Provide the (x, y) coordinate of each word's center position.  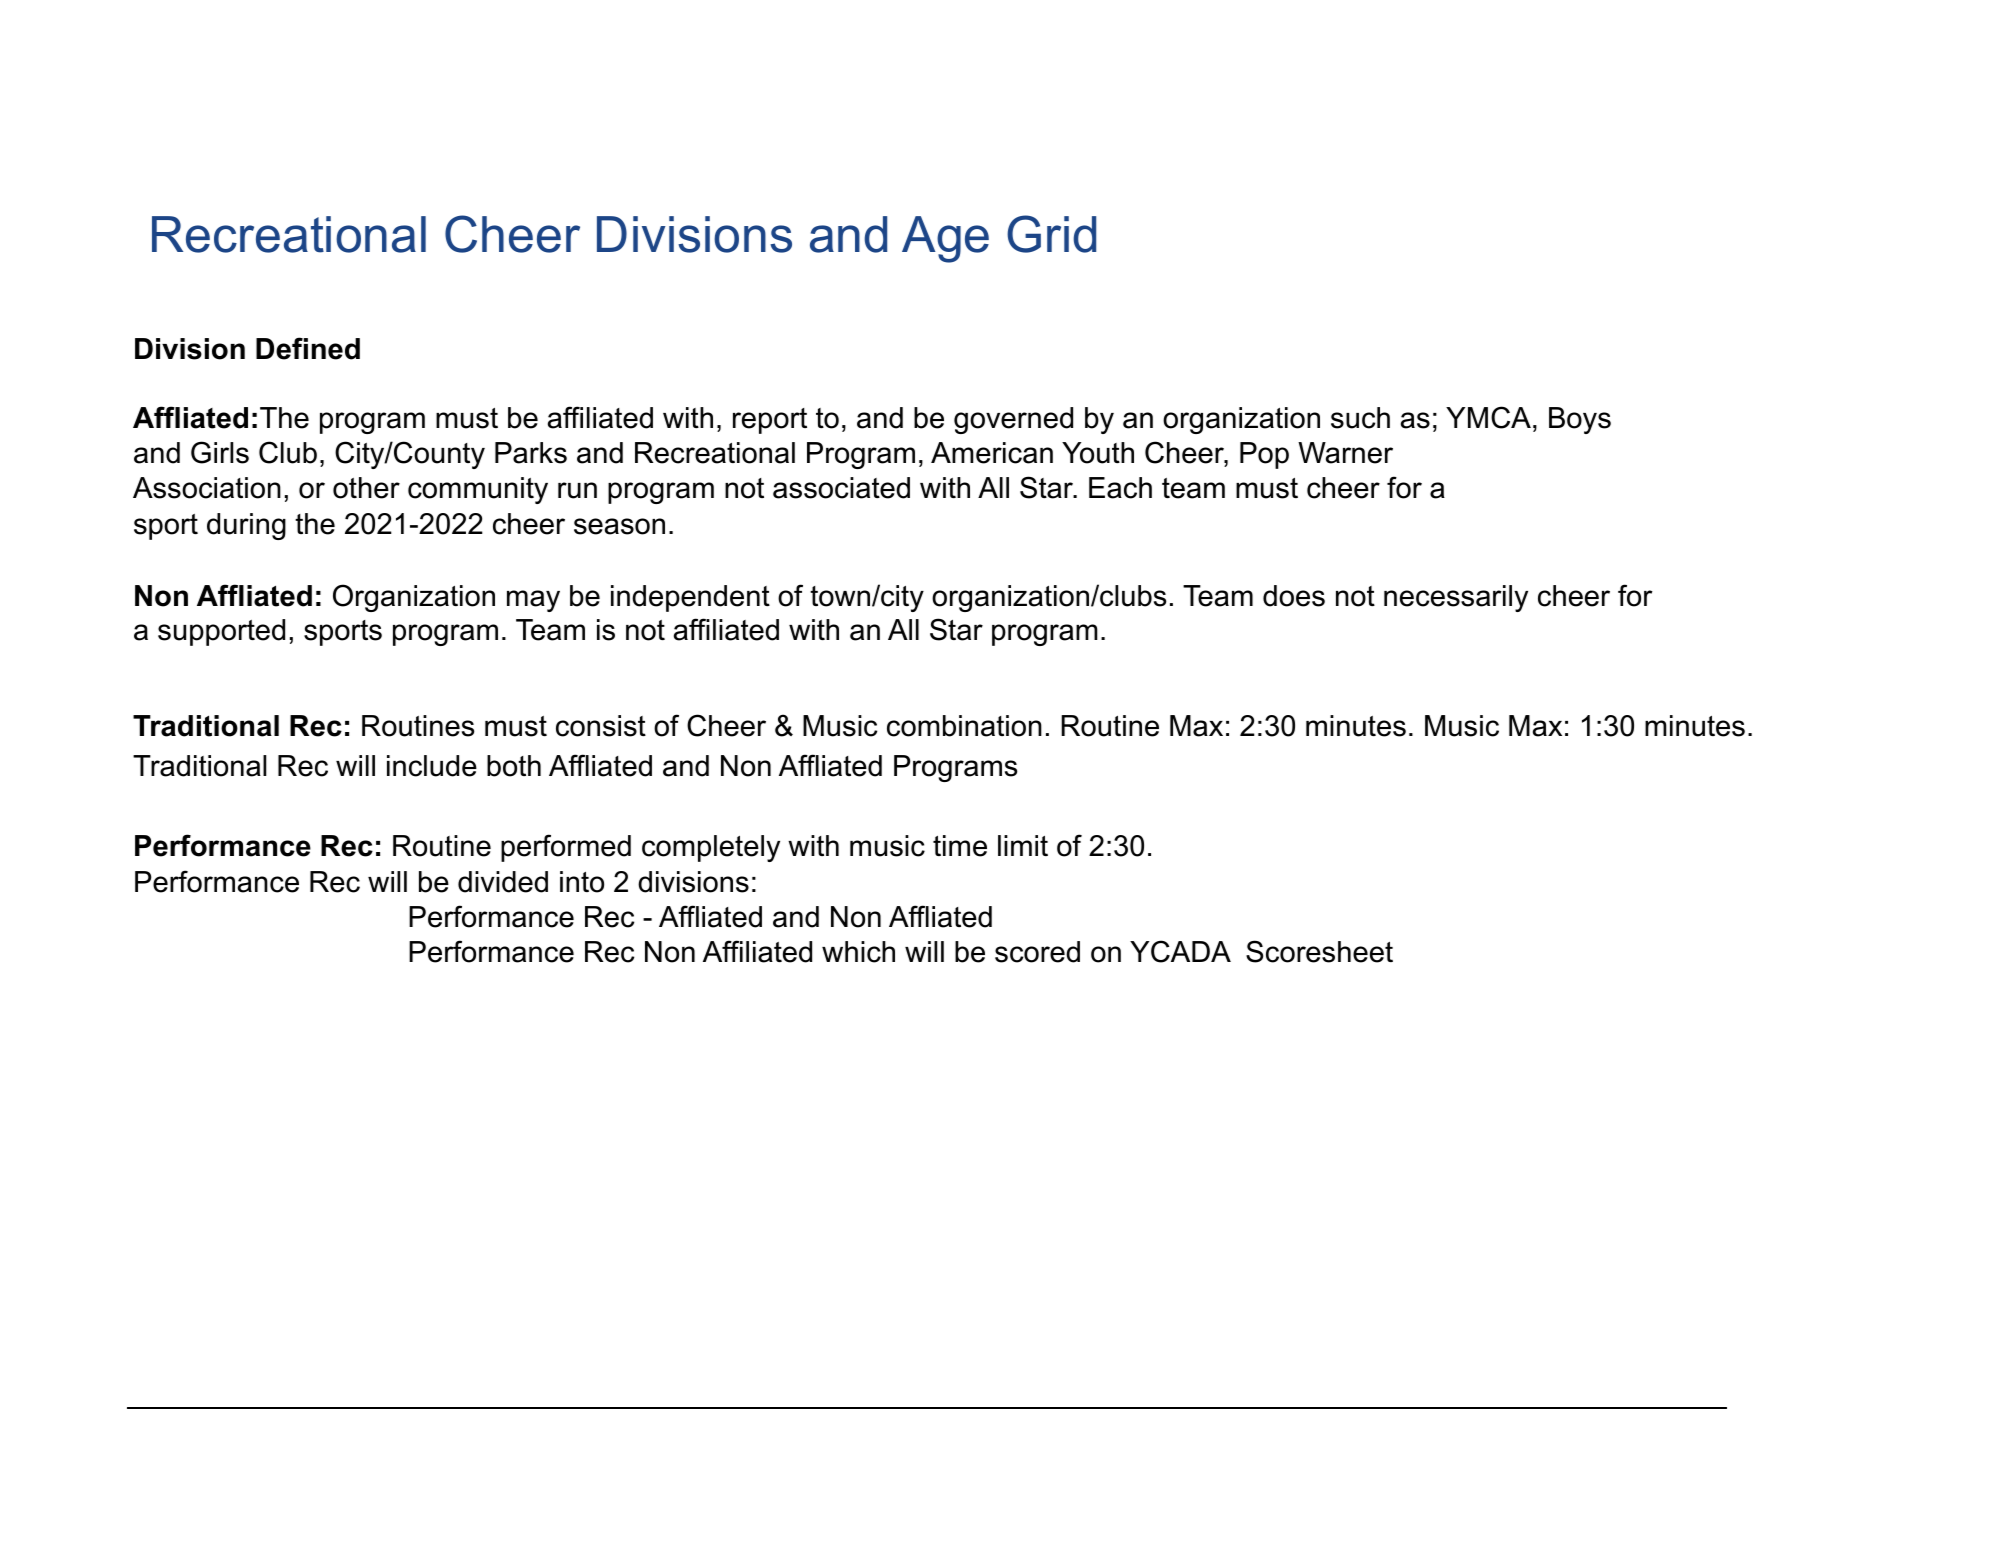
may (533, 601)
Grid (1051, 234)
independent (690, 598)
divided (503, 882)
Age (945, 239)
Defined (308, 348)
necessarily (1456, 598)
